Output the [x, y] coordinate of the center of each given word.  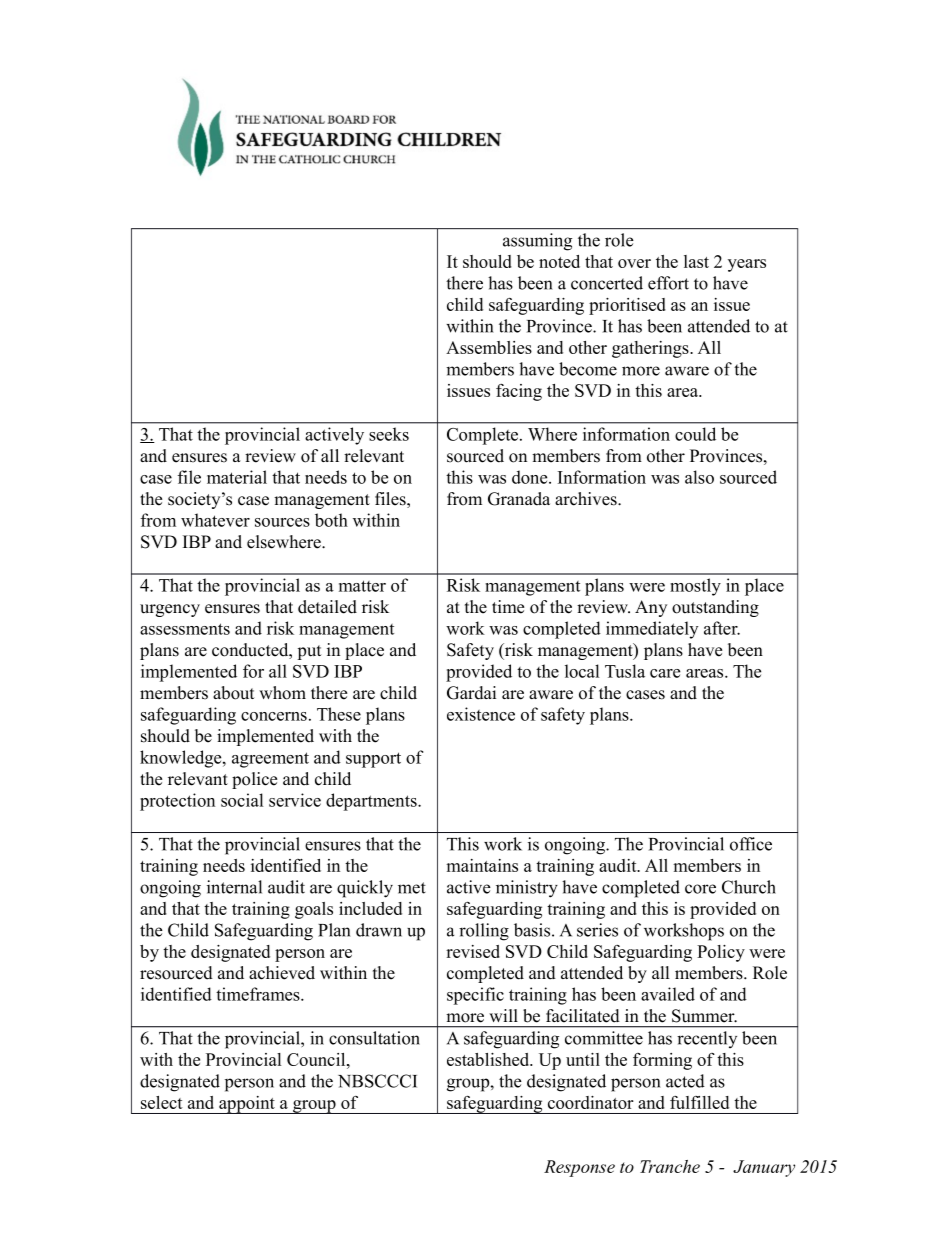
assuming [537, 242]
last [696, 261]
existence [481, 714]
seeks [389, 434]
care [665, 673]
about [234, 693]
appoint [247, 1105]
